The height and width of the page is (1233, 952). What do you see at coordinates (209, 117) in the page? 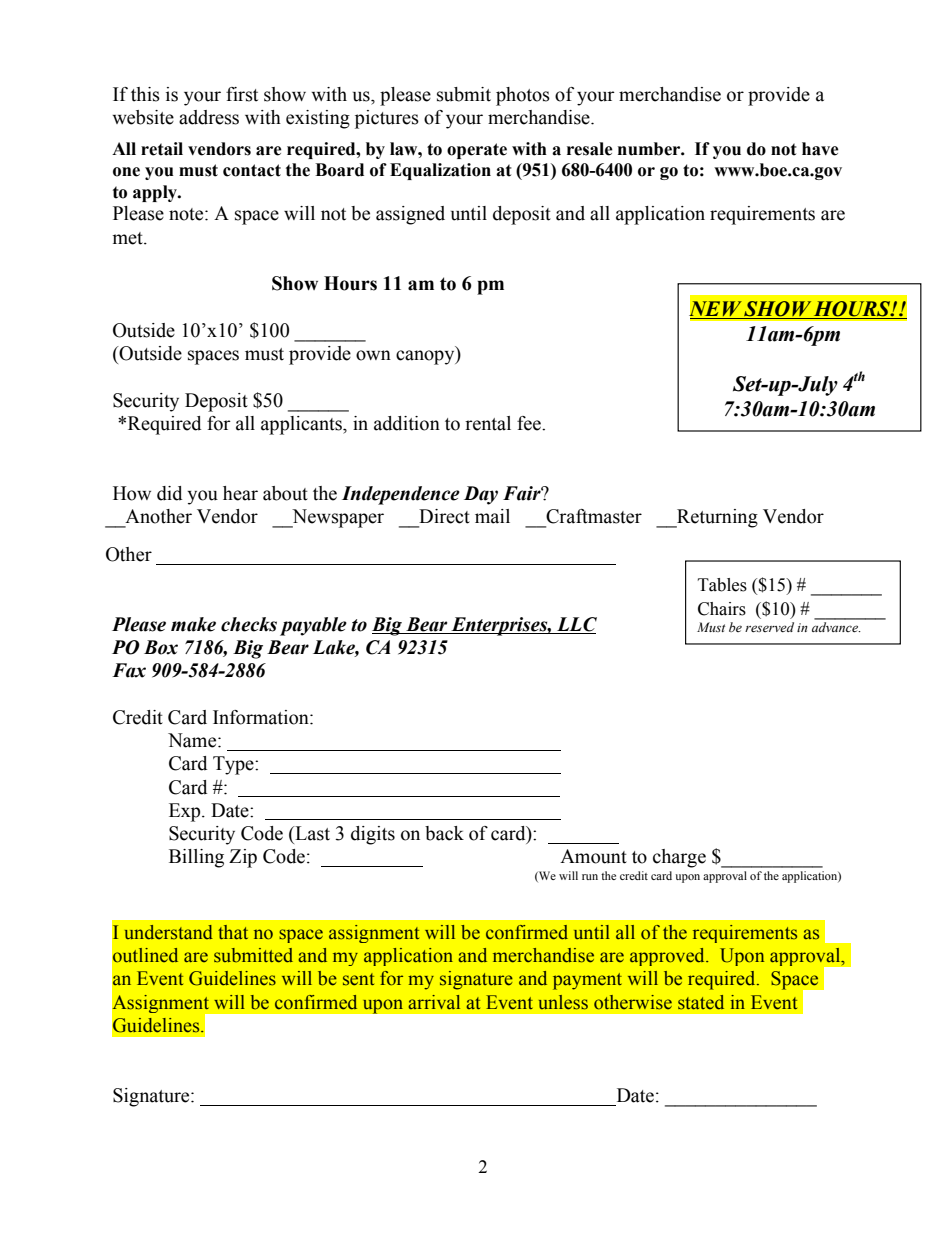
I see `address` at bounding box center [209, 117].
